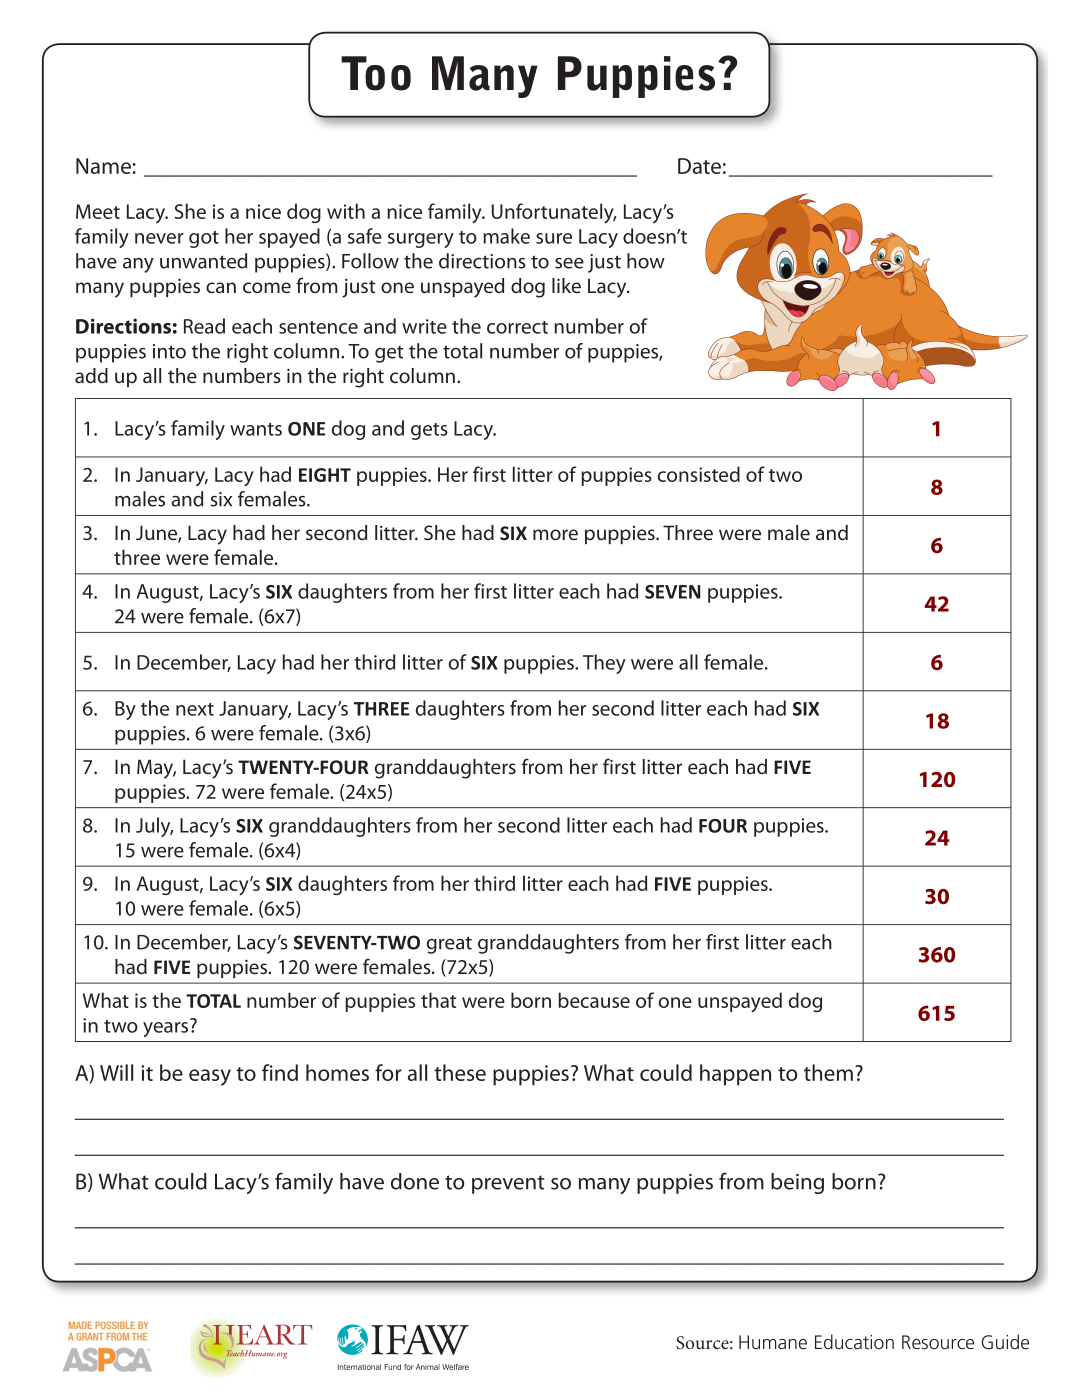 The image size is (1080, 1398). Describe the element at coordinates (376, 73) in the document. I see `Too` at that location.
